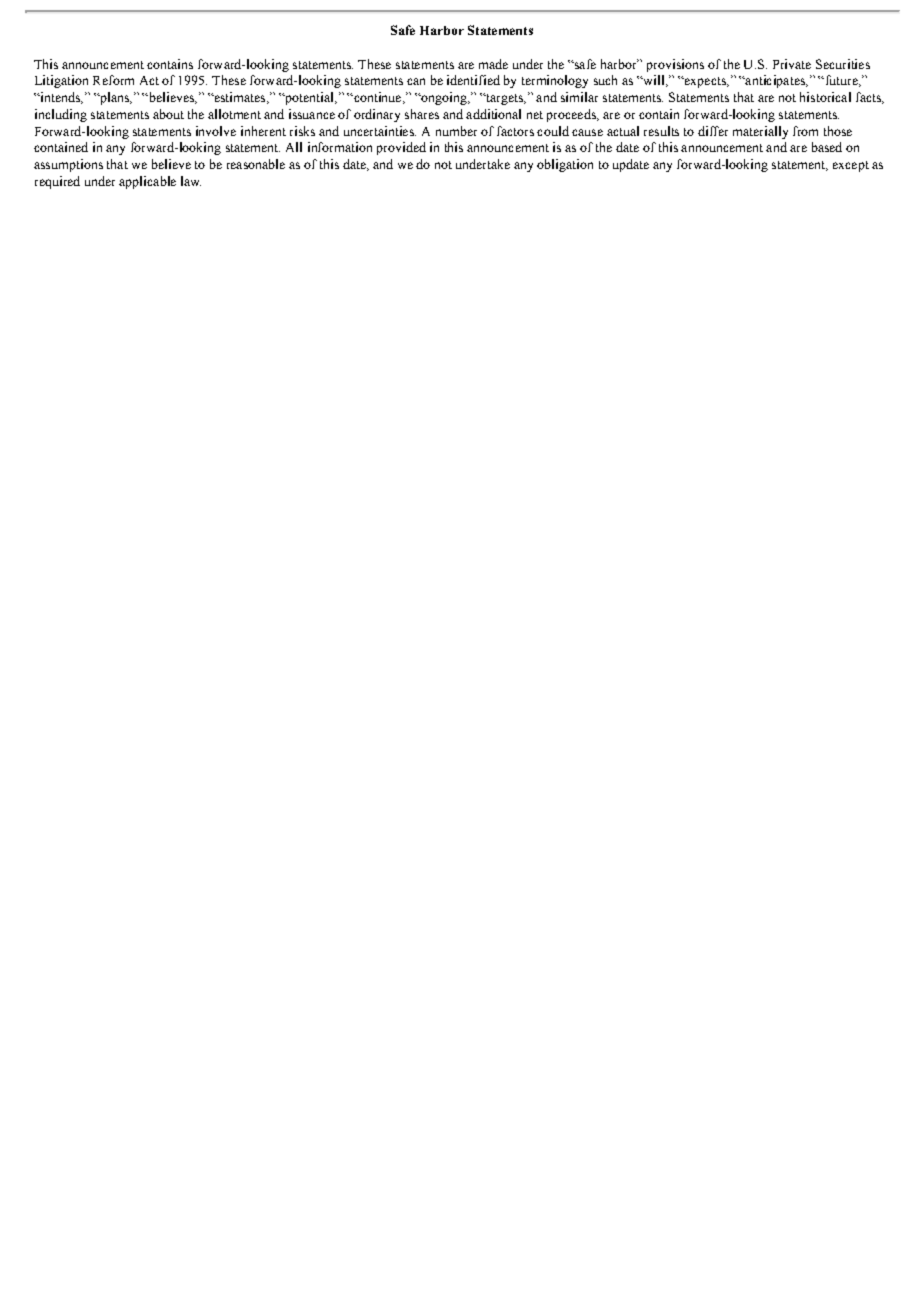 This screenshot has width=924, height=1308. Describe the element at coordinates (493, 64) in the screenshot. I see `made` at that location.
